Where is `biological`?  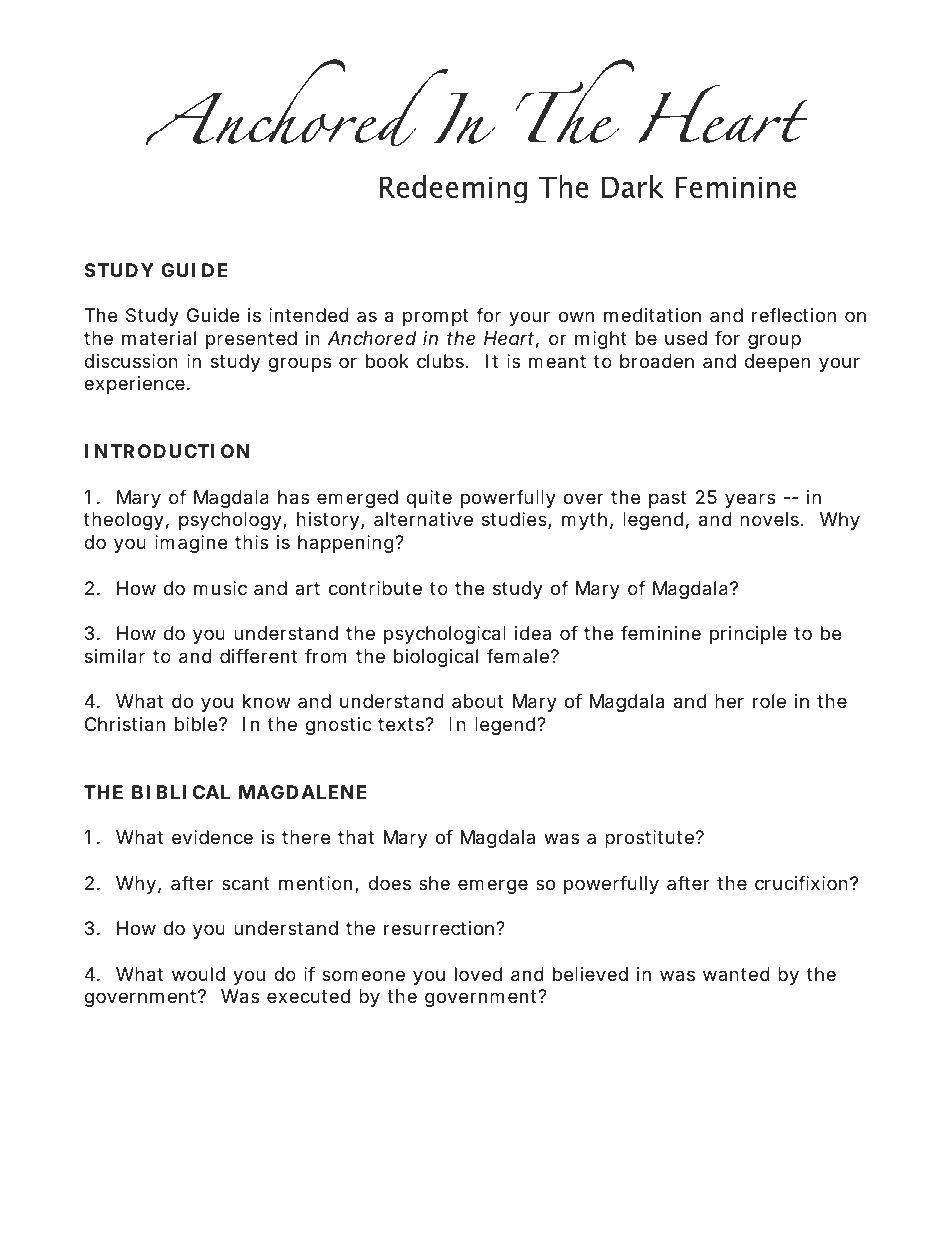 biological is located at coordinates (436, 658).
